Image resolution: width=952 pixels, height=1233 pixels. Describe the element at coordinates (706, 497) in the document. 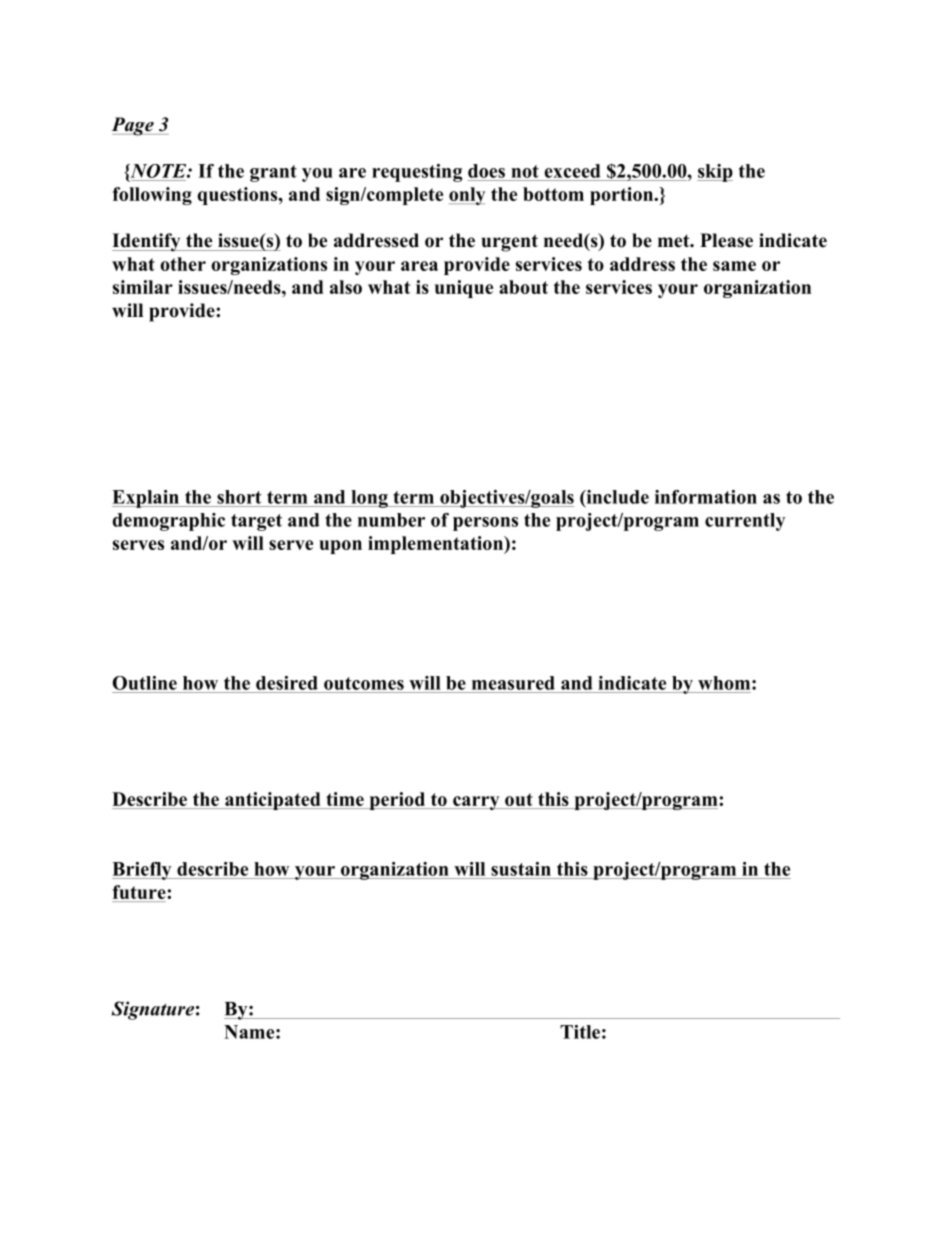

I see `information` at that location.
